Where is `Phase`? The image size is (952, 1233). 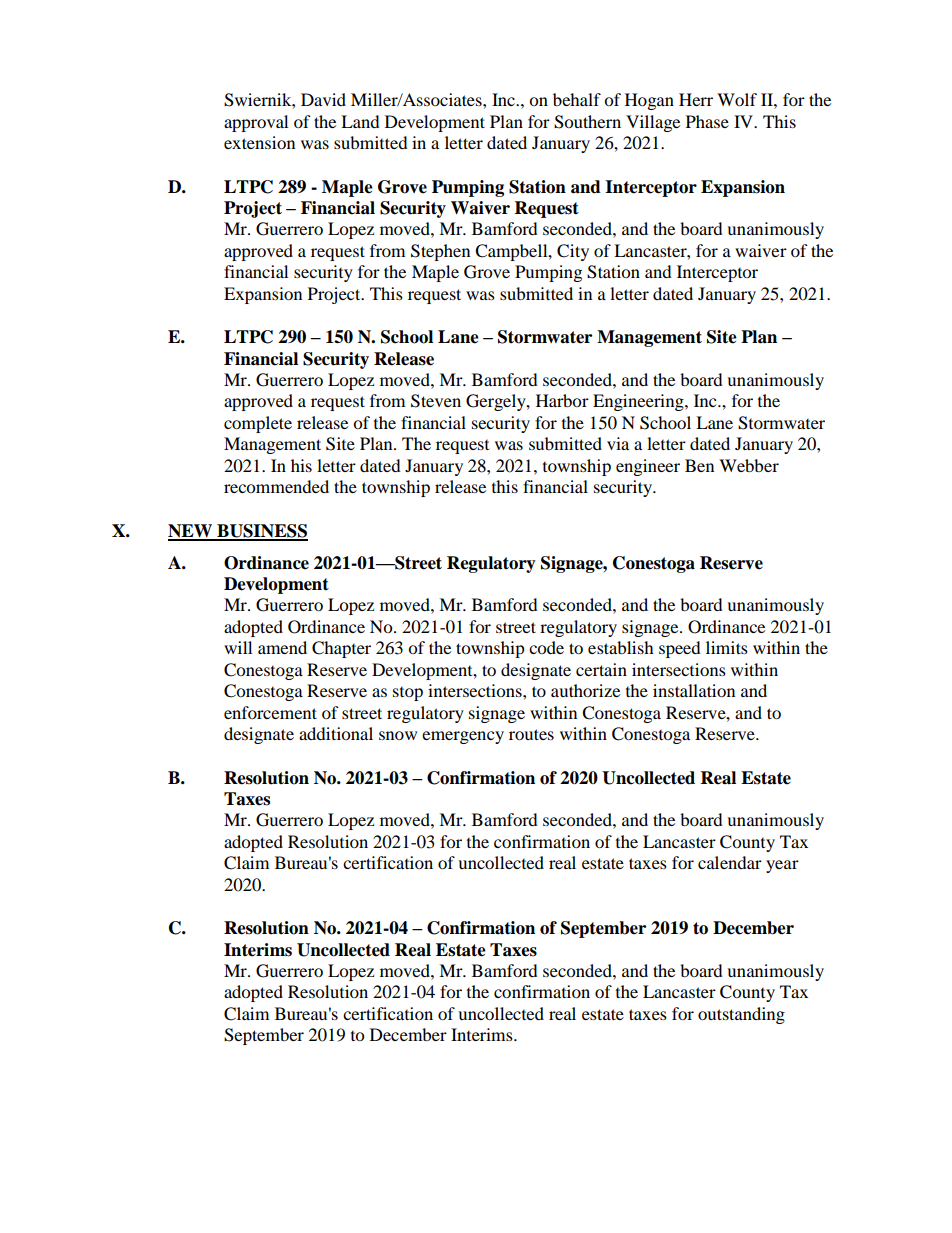 Phase is located at coordinates (707, 121).
